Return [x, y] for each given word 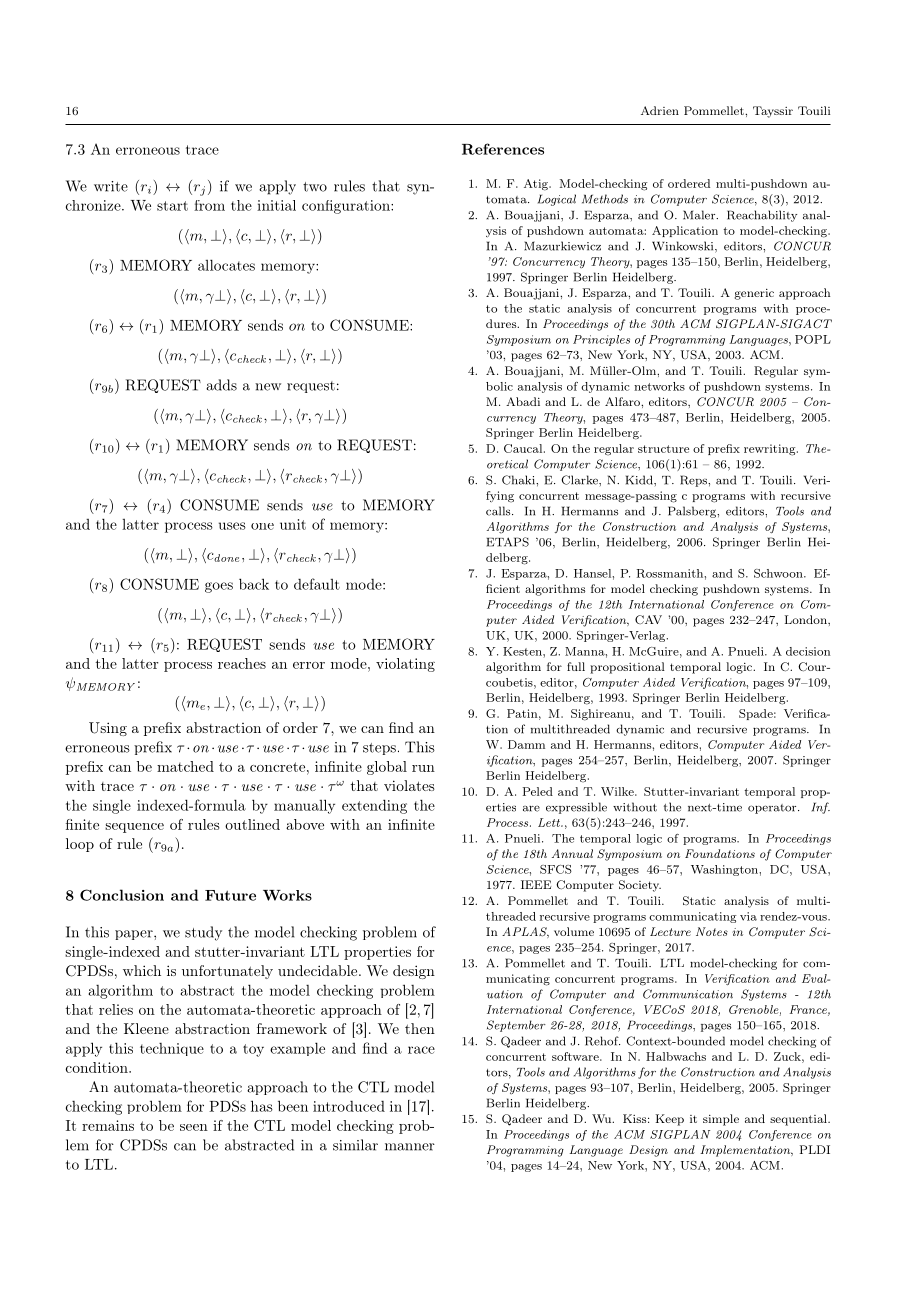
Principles [601, 340]
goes [219, 587]
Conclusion [122, 895]
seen [194, 1127]
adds [221, 385]
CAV [648, 619]
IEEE [536, 884]
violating [405, 665]
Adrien [660, 110]
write [111, 186]
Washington [725, 870]
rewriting [771, 450]
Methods [605, 199]
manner [410, 1147]
